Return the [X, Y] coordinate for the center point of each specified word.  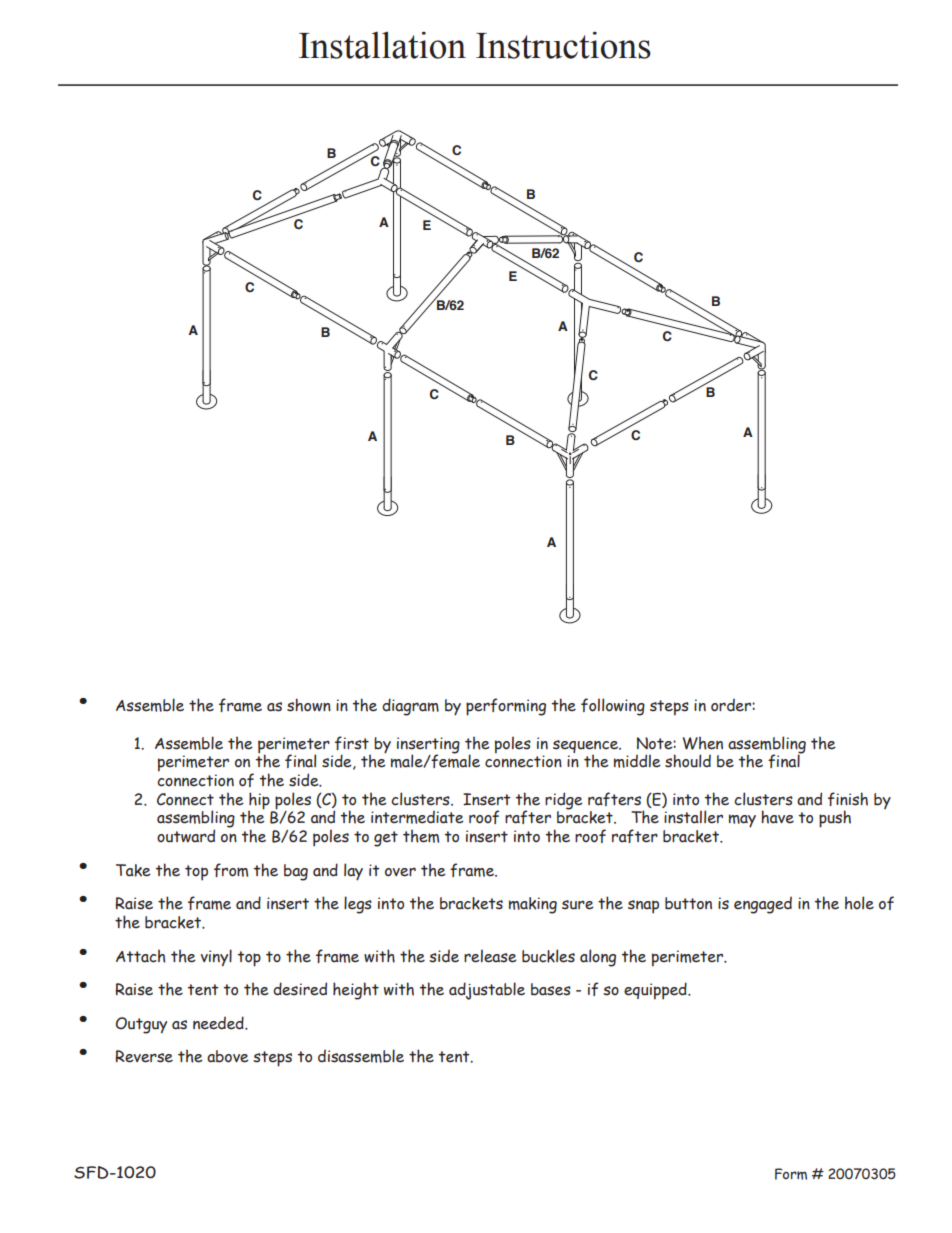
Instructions [563, 45]
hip [259, 801]
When [703, 743]
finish [848, 799]
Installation [382, 45]
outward [186, 836]
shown [309, 705]
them [421, 836]
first [352, 743]
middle [637, 761]
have [777, 817]
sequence [586, 747]
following [613, 707]
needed [219, 1023]
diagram [410, 707]
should [688, 761]
